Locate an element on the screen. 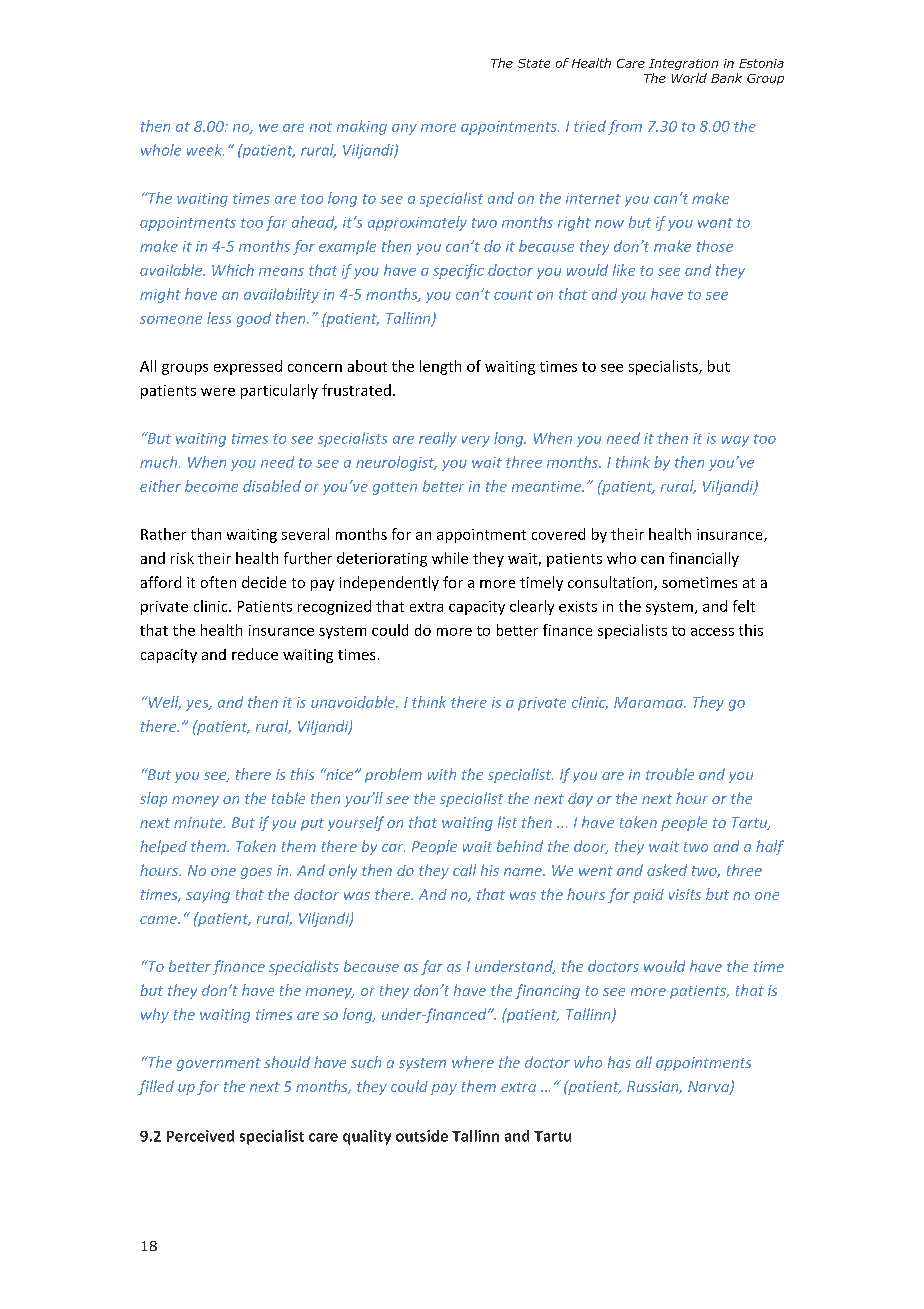 The height and width of the screenshot is (1309, 924). week is located at coordinates (205, 150).
